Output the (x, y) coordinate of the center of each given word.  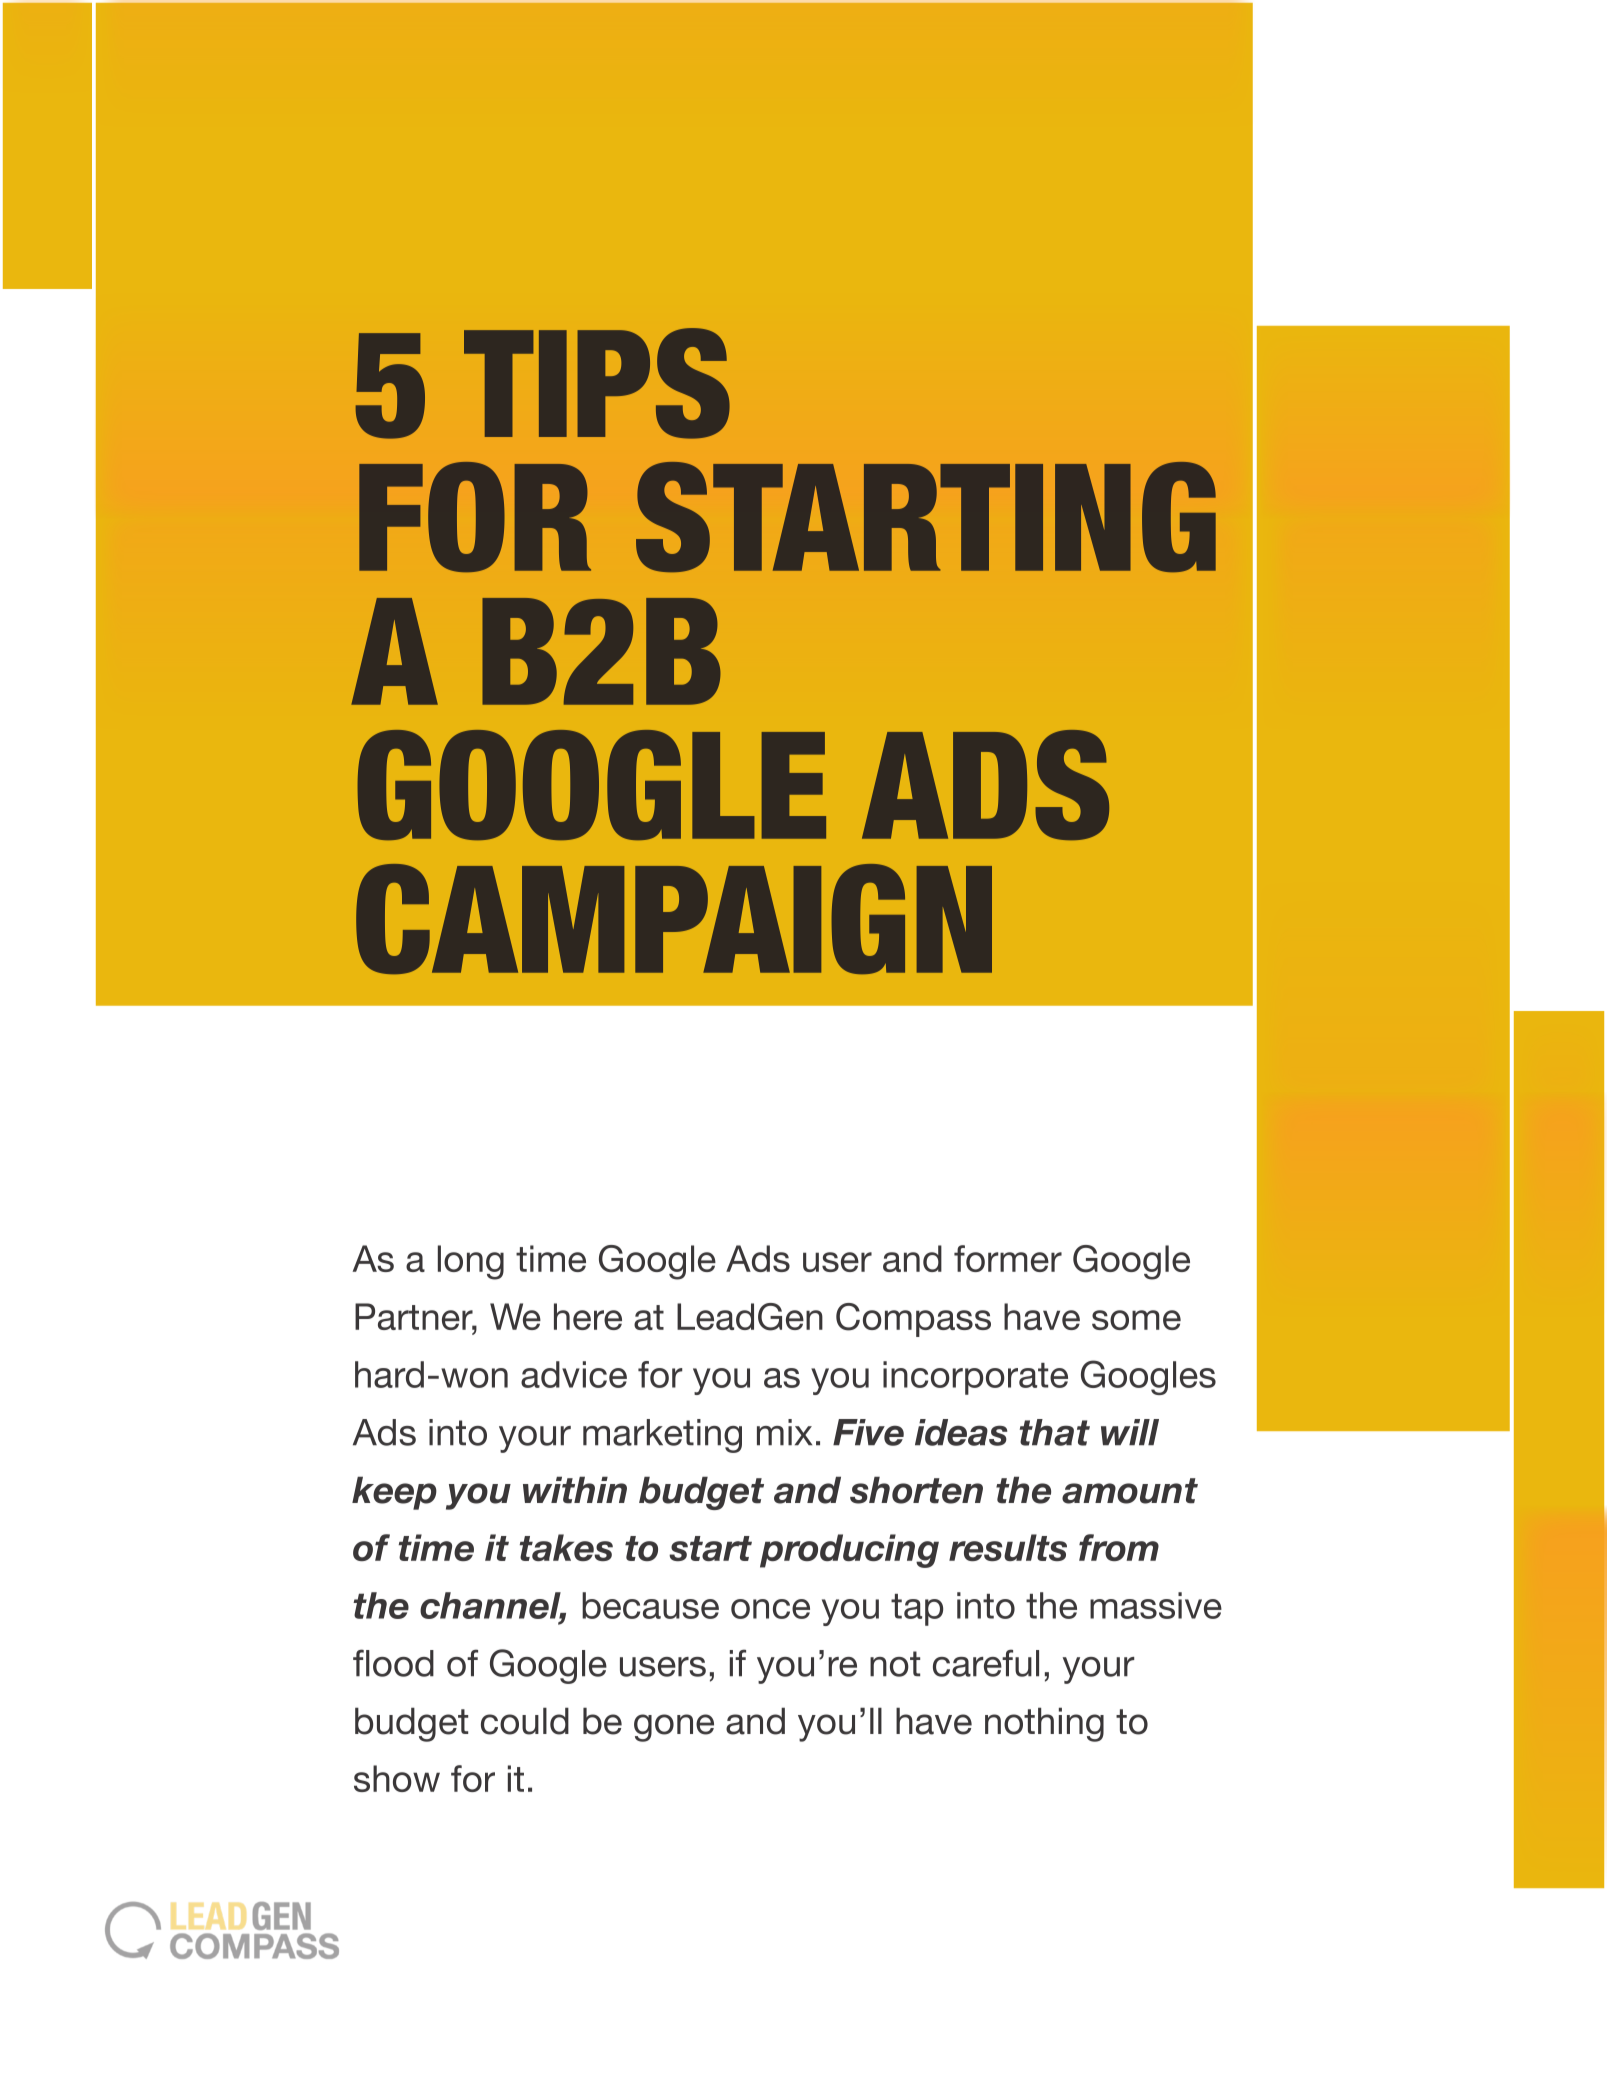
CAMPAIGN (674, 919)
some (1136, 1320)
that (1055, 1432)
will (1130, 1432)
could (525, 1721)
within (575, 1490)
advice (574, 1374)
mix (784, 1432)
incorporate (975, 1378)
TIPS (597, 383)
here (588, 1316)
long (471, 1262)
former (1008, 1258)
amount (1130, 1491)
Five (868, 1432)
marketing (662, 1436)
